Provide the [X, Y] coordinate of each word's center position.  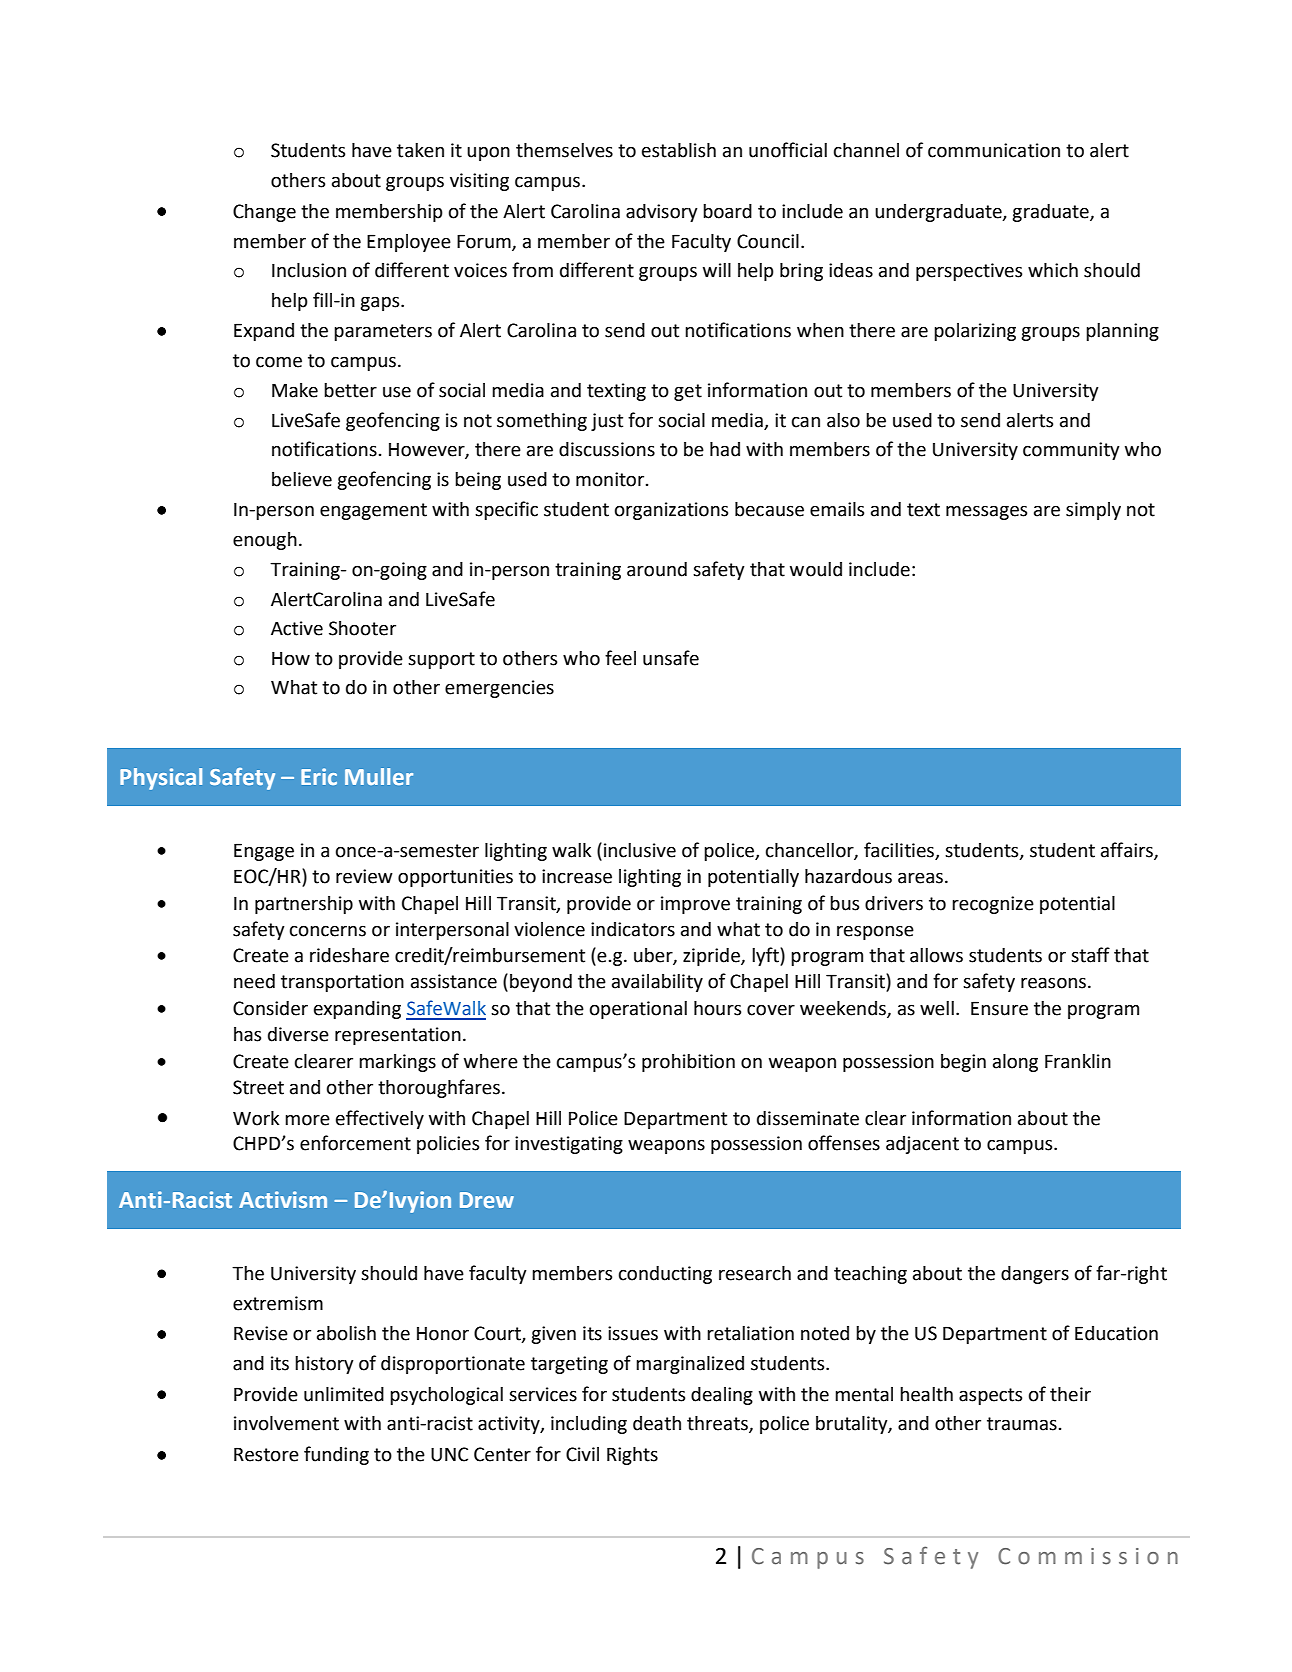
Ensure [999, 1008]
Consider [270, 1008]
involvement [286, 1423]
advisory [662, 213]
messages [986, 512]
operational [638, 1010]
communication [994, 150]
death [657, 1423]
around [657, 569]
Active [297, 628]
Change [264, 213]
